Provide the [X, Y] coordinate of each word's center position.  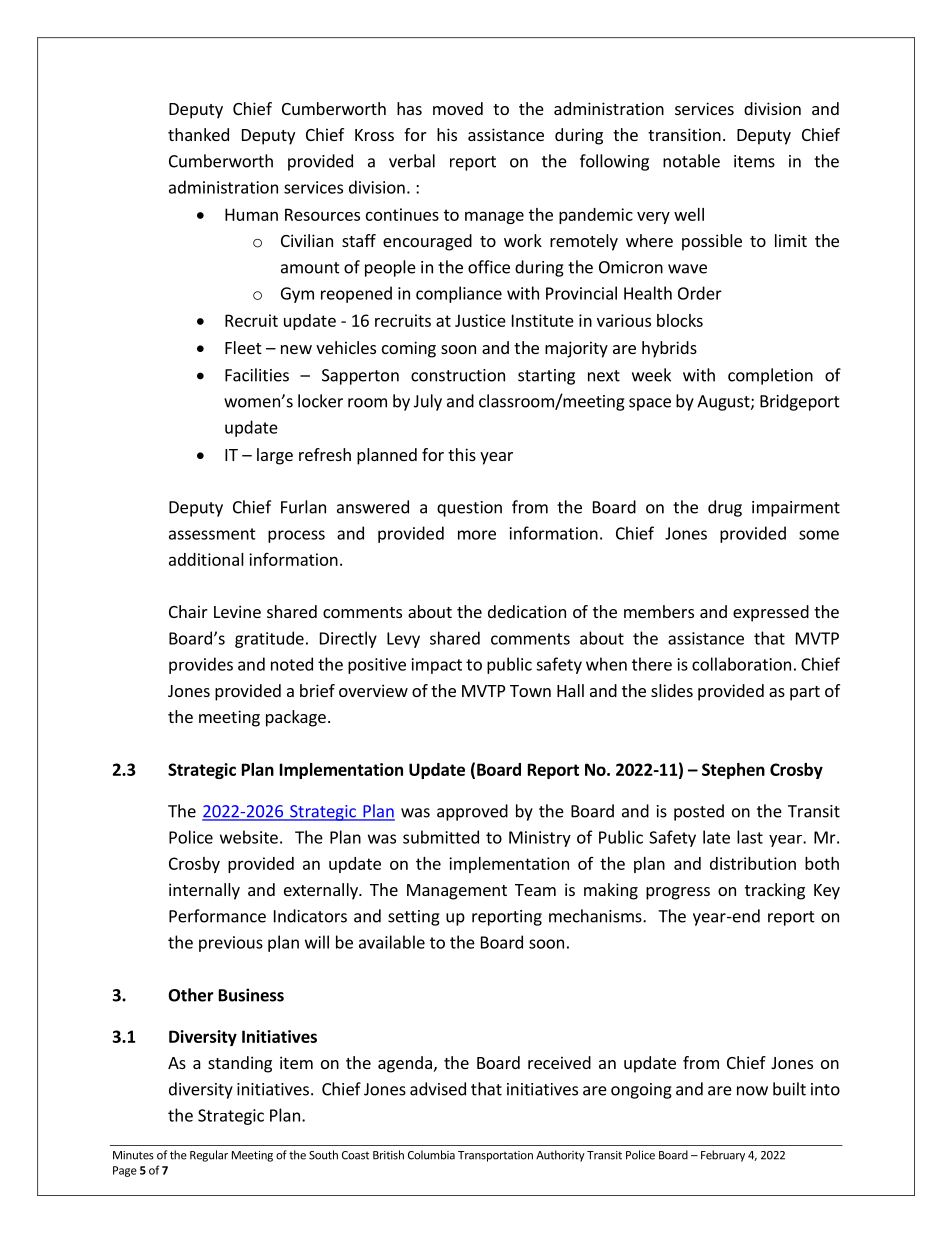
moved [458, 108]
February [723, 1156]
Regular [209, 1156]
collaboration [741, 664]
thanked [198, 134]
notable [691, 161]
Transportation [495, 1156]
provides [201, 665]
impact [437, 666]
